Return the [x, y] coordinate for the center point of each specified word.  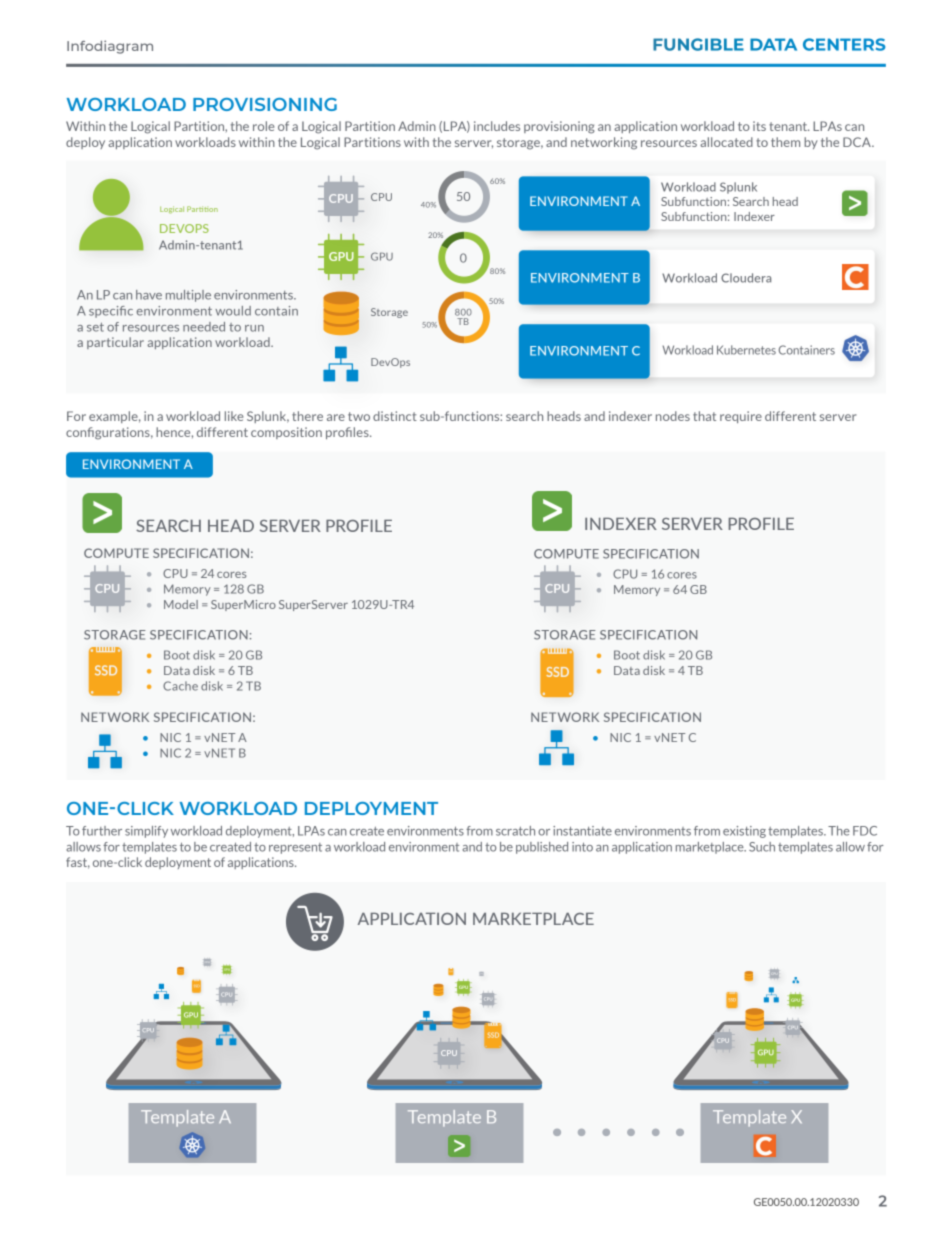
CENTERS [844, 44]
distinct [395, 416]
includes [497, 126]
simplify [146, 832]
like [234, 416]
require [741, 417]
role [264, 126]
